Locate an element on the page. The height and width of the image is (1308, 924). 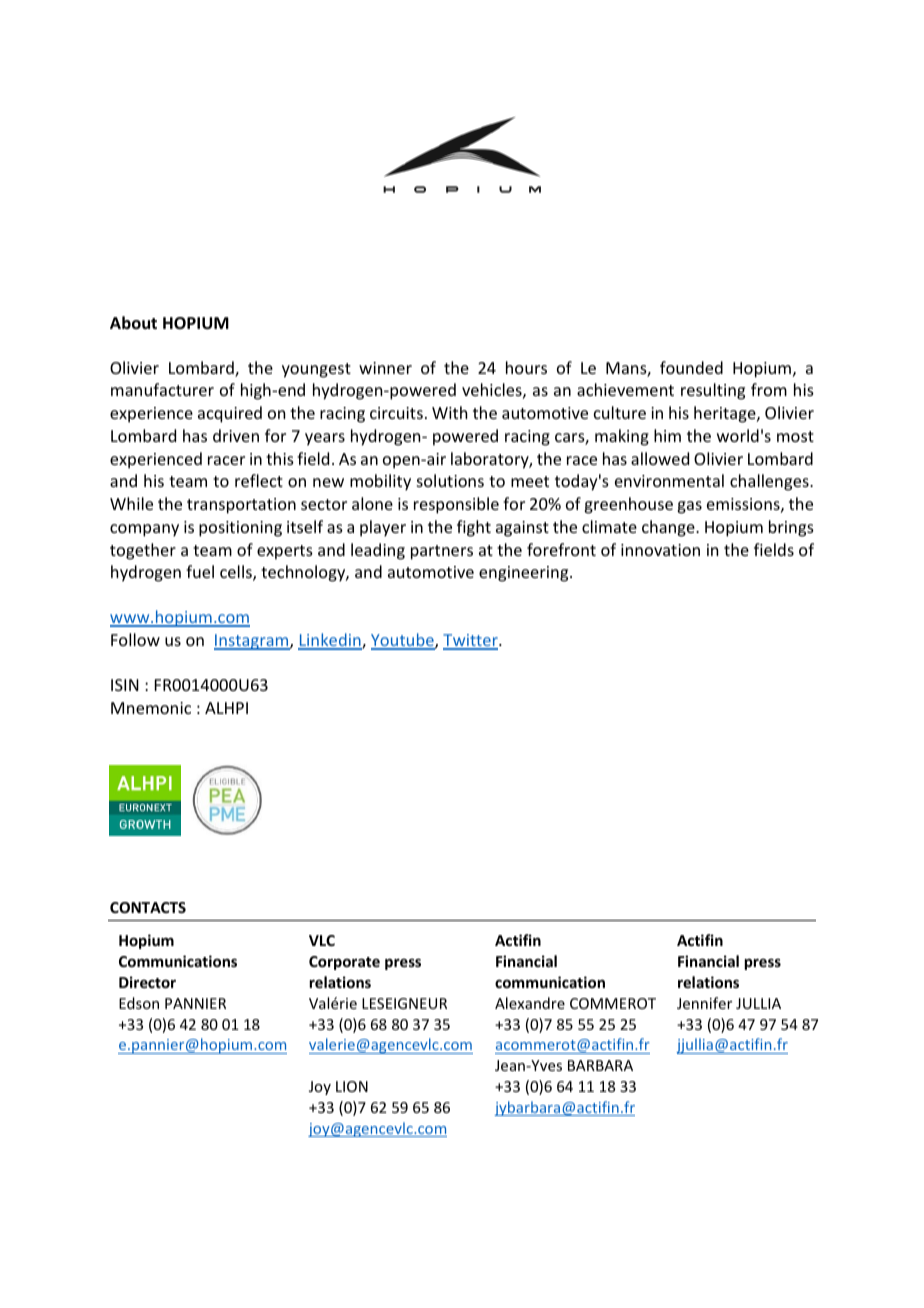
partners is located at coordinates (442, 552).
